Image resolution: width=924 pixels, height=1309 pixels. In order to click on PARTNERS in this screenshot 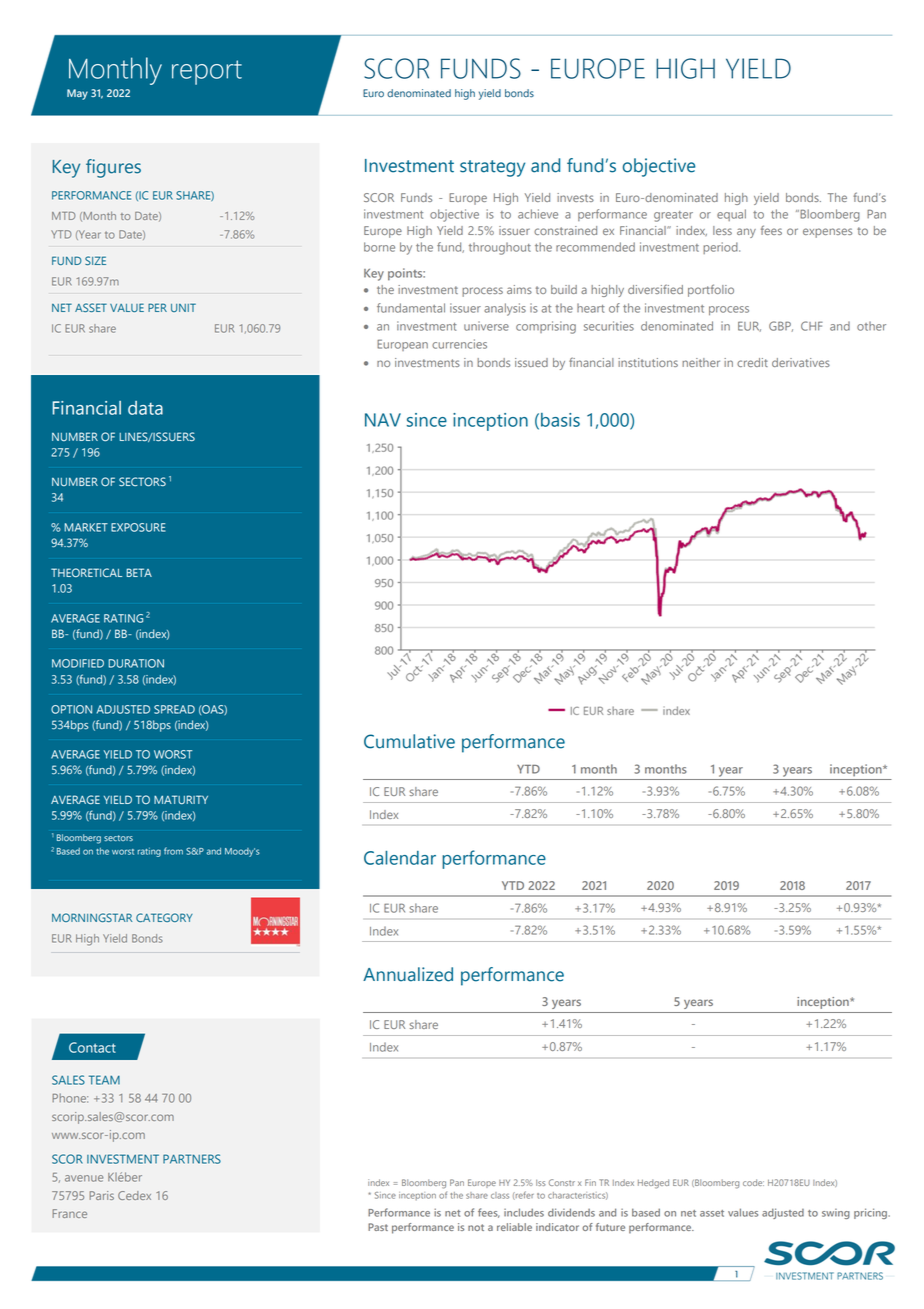, I will do `click(192, 1159)`.
